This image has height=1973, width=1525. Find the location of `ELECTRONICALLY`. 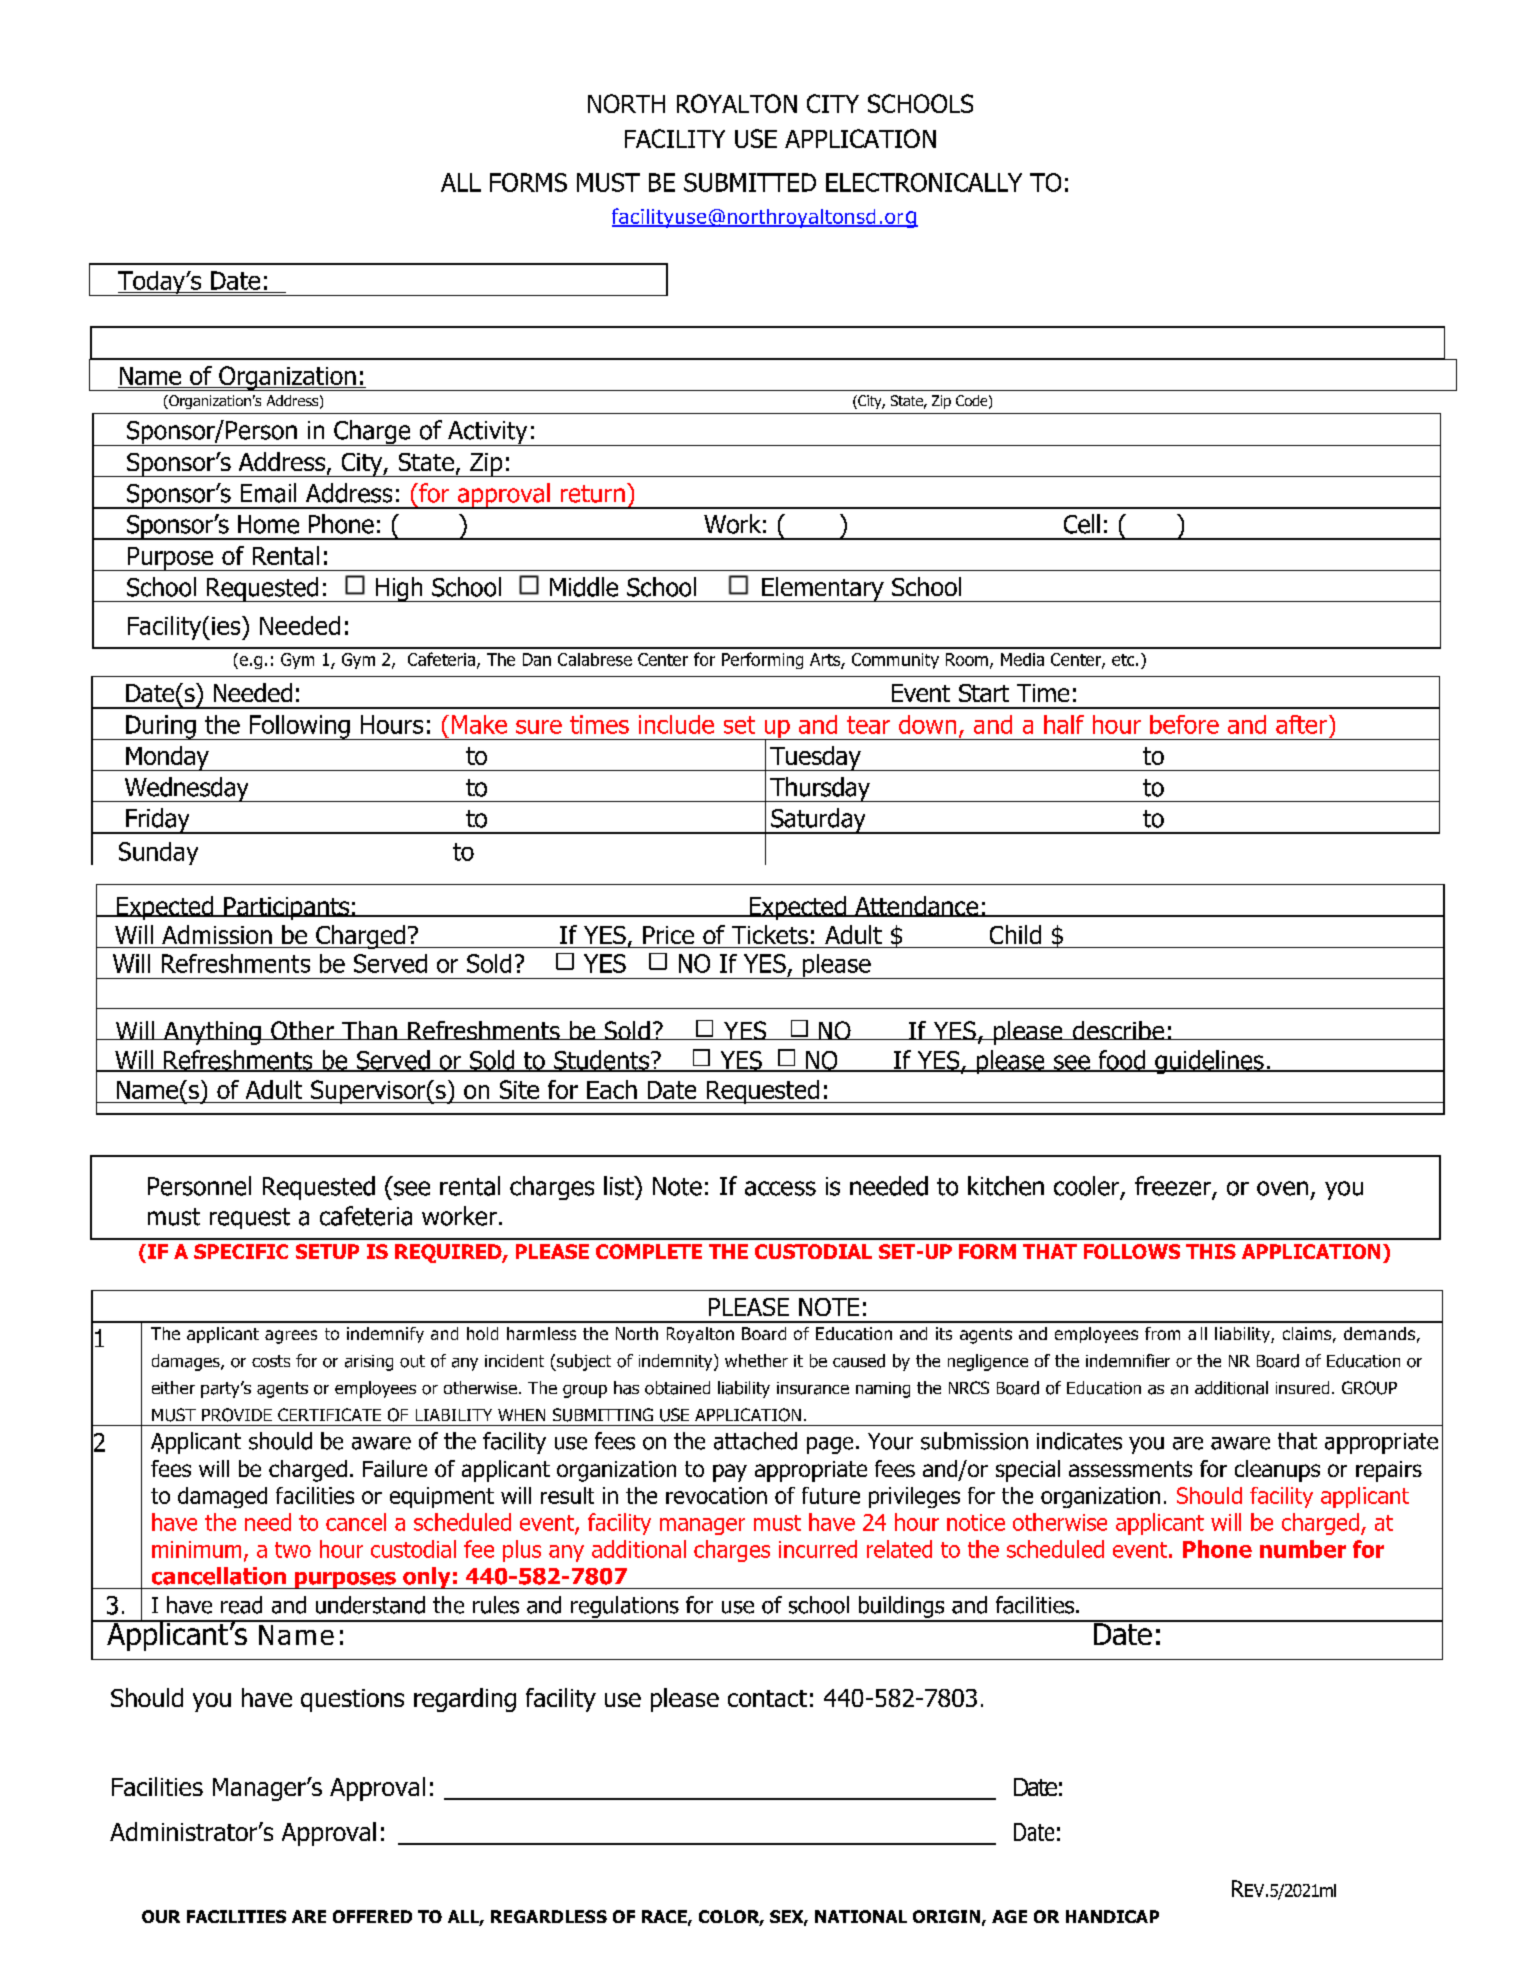

ELECTRONICALLY is located at coordinates (924, 182).
